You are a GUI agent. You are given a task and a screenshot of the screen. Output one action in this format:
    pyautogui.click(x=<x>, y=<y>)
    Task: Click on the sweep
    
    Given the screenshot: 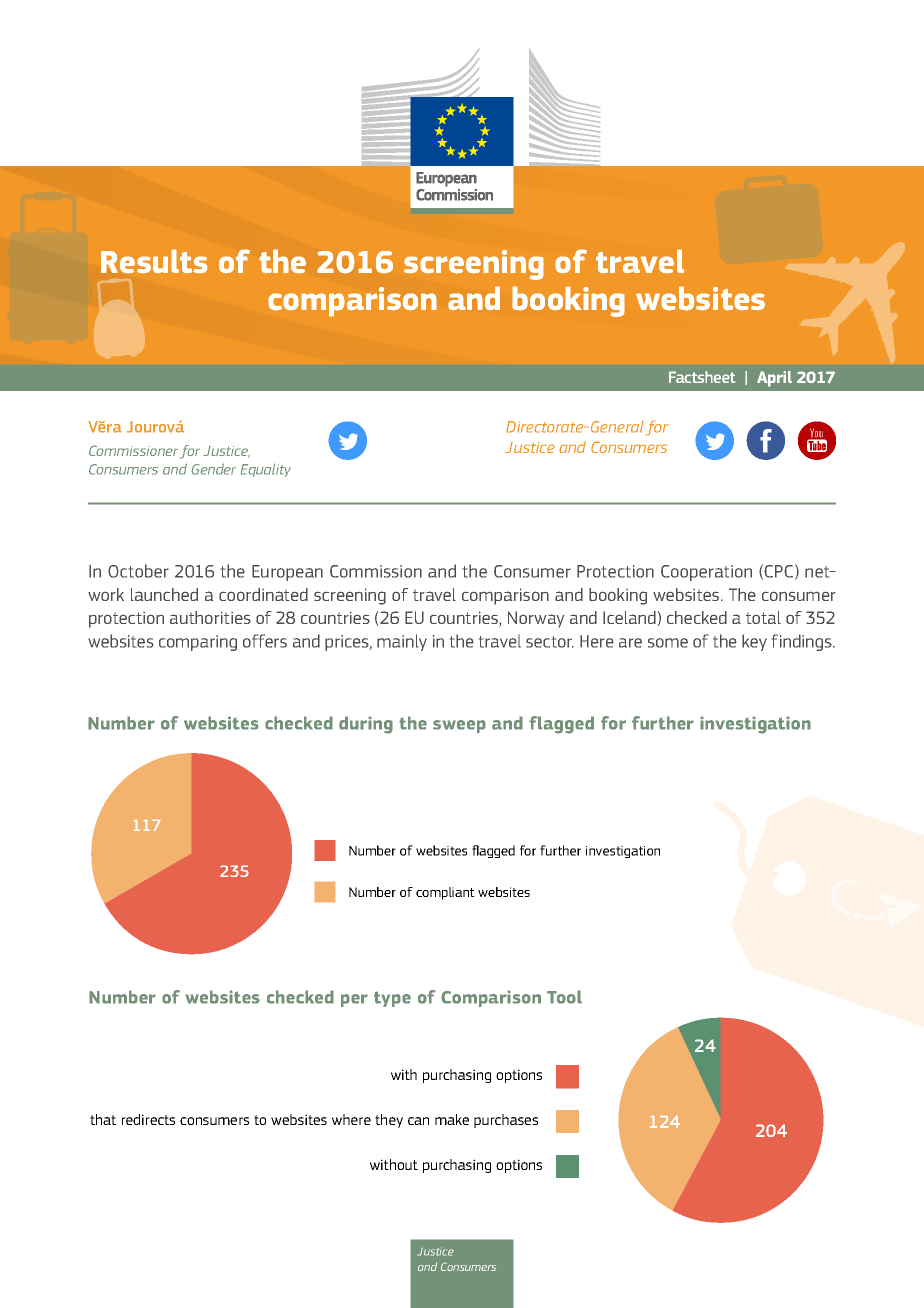 What is the action you would take?
    pyautogui.click(x=459, y=726)
